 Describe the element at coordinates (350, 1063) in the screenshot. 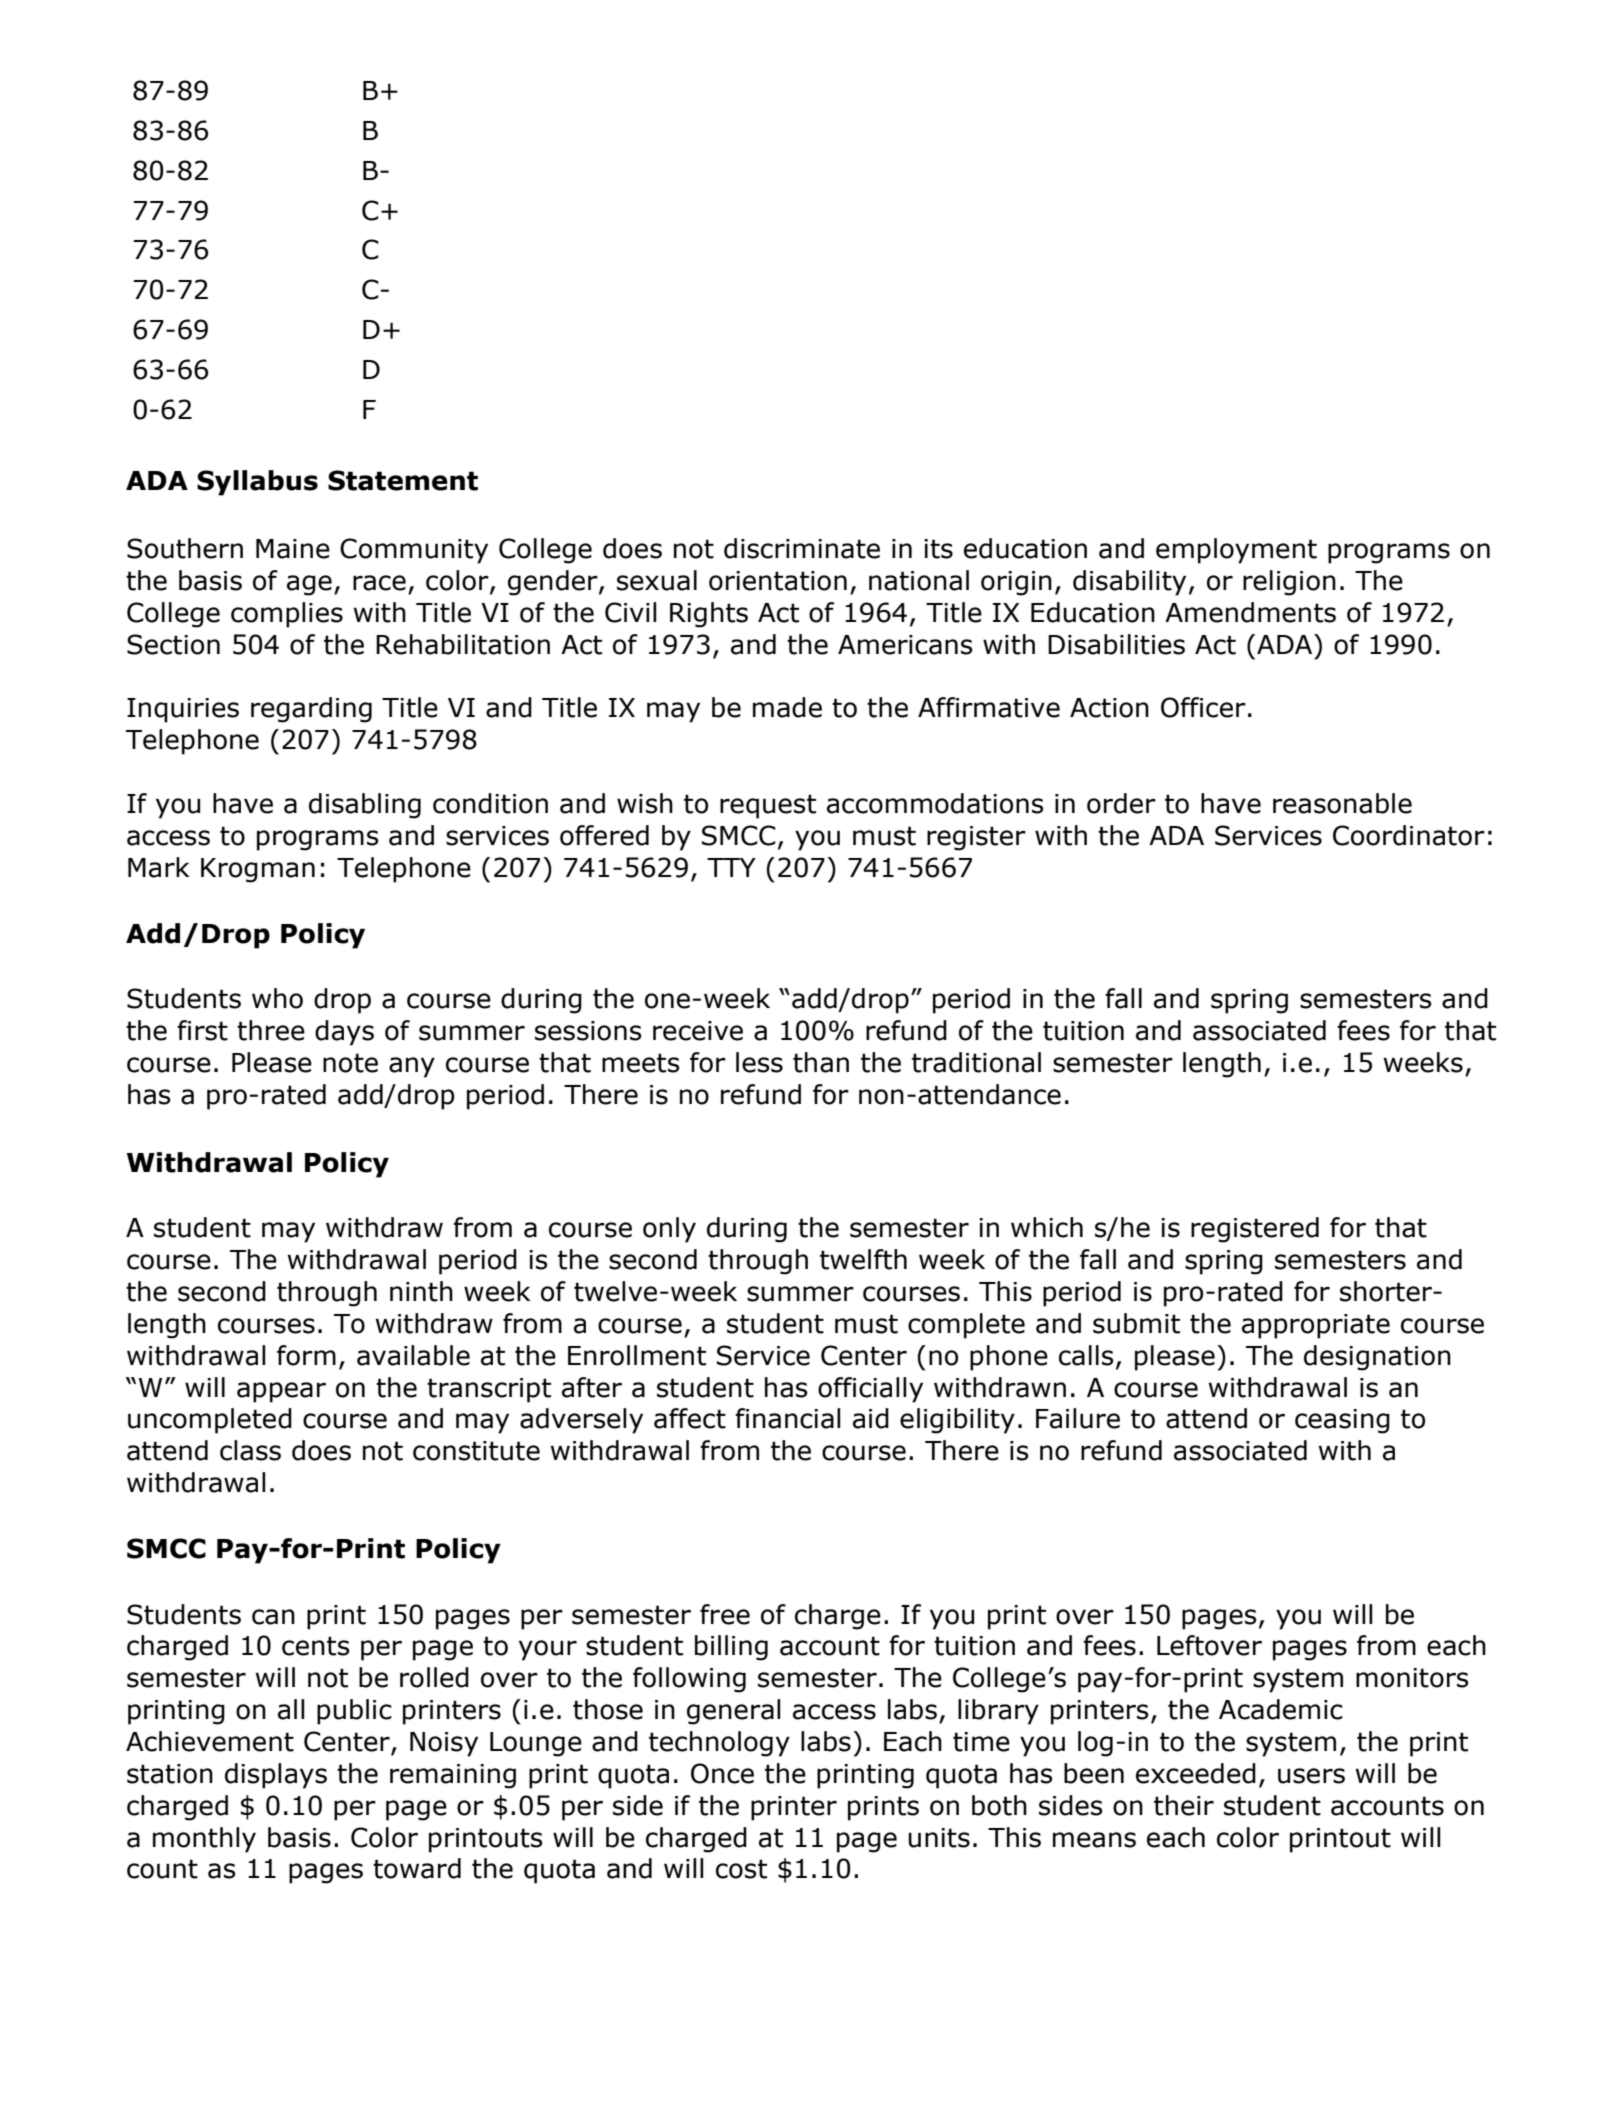

I see `note` at that location.
